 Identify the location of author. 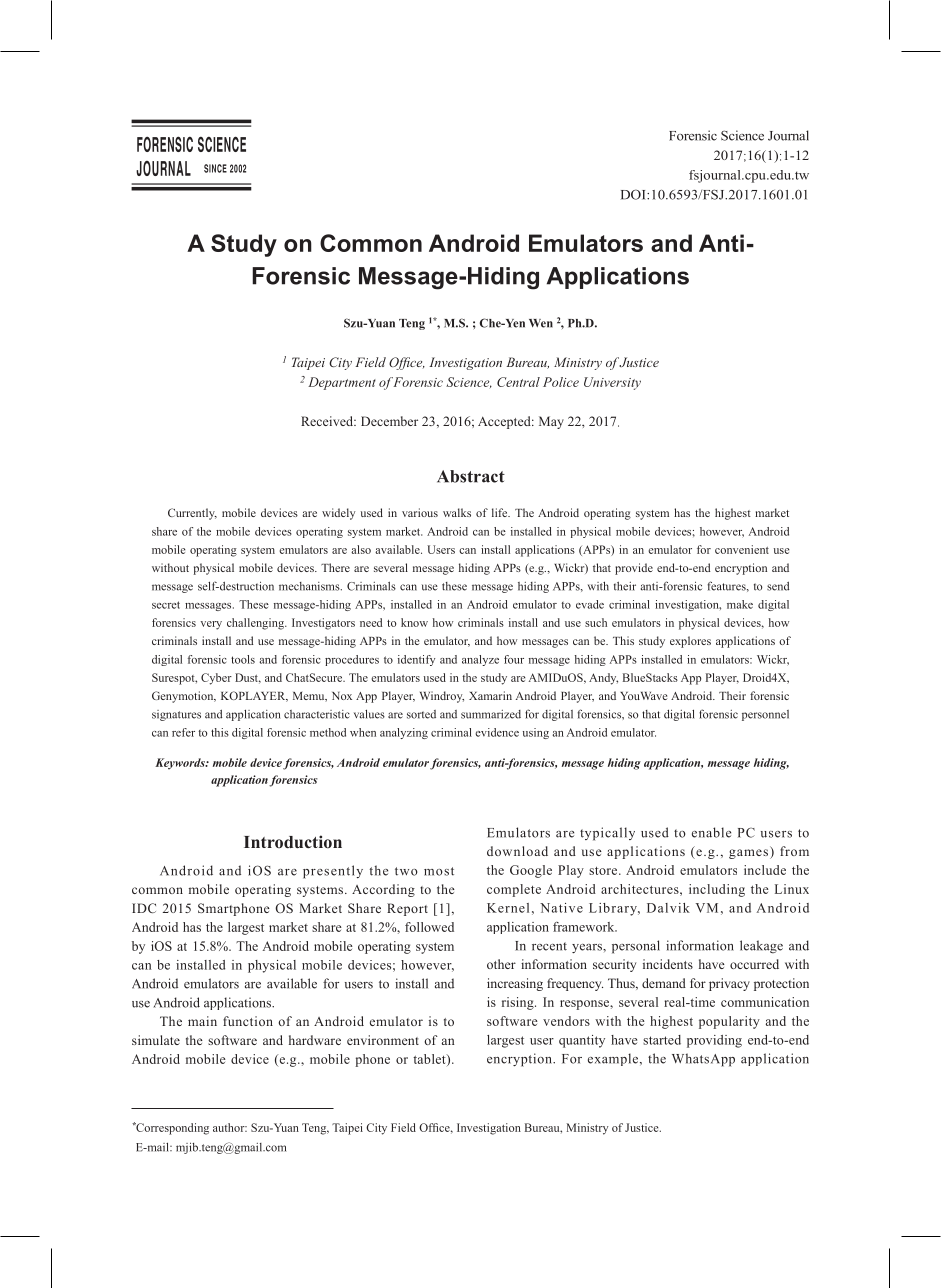
(230, 1127).
